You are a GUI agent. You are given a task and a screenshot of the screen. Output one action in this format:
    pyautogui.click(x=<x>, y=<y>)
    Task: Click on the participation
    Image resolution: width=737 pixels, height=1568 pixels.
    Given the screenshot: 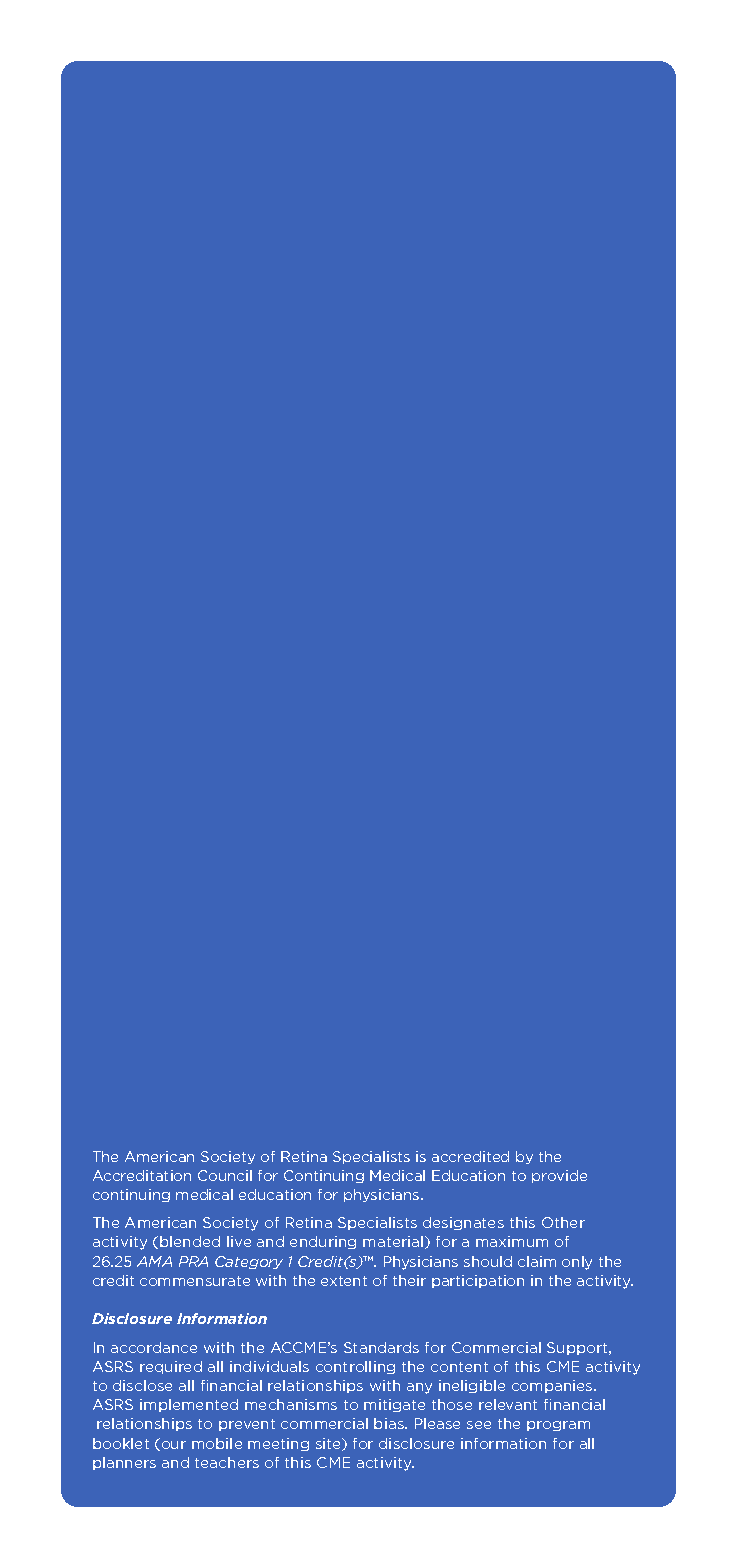 What is the action you would take?
    pyautogui.click(x=478, y=1281)
